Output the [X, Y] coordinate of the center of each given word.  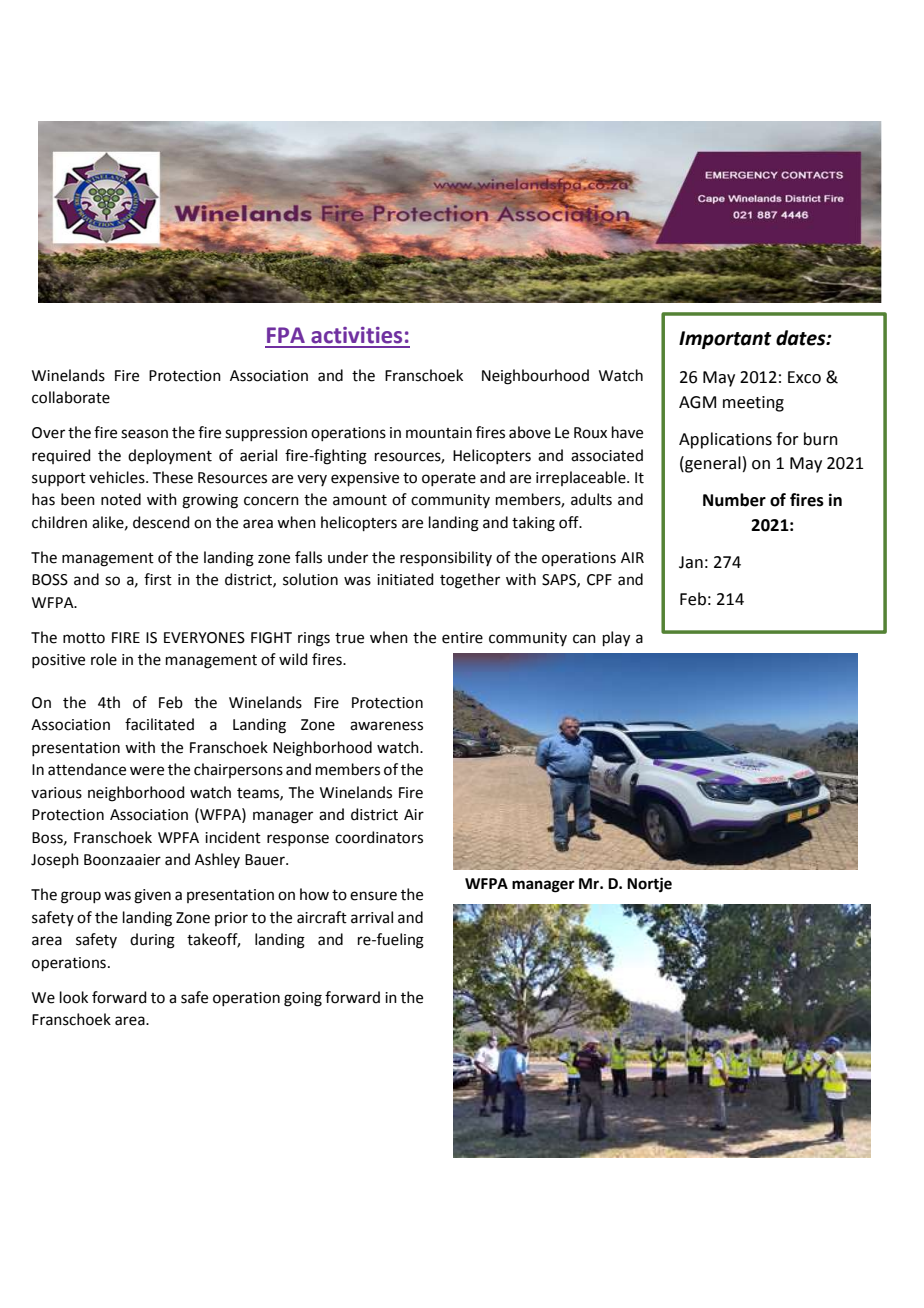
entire [462, 638]
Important [725, 340]
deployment [170, 456]
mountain [439, 433]
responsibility [446, 558]
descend [161, 522]
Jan [691, 562]
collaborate [71, 397]
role [104, 659]
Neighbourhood [535, 377]
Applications [725, 440]
